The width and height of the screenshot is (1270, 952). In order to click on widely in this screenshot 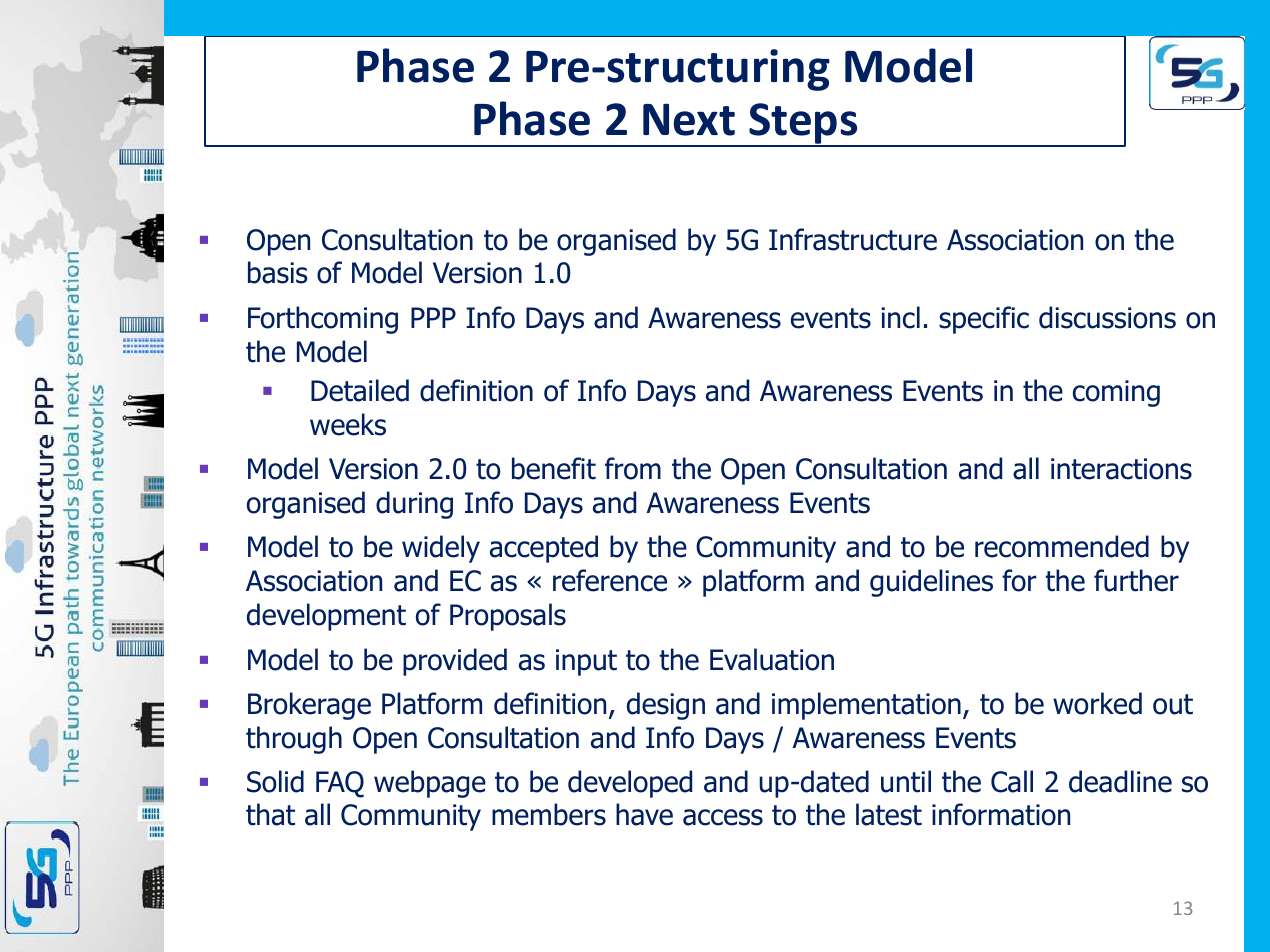, I will do `click(441, 549)`.
